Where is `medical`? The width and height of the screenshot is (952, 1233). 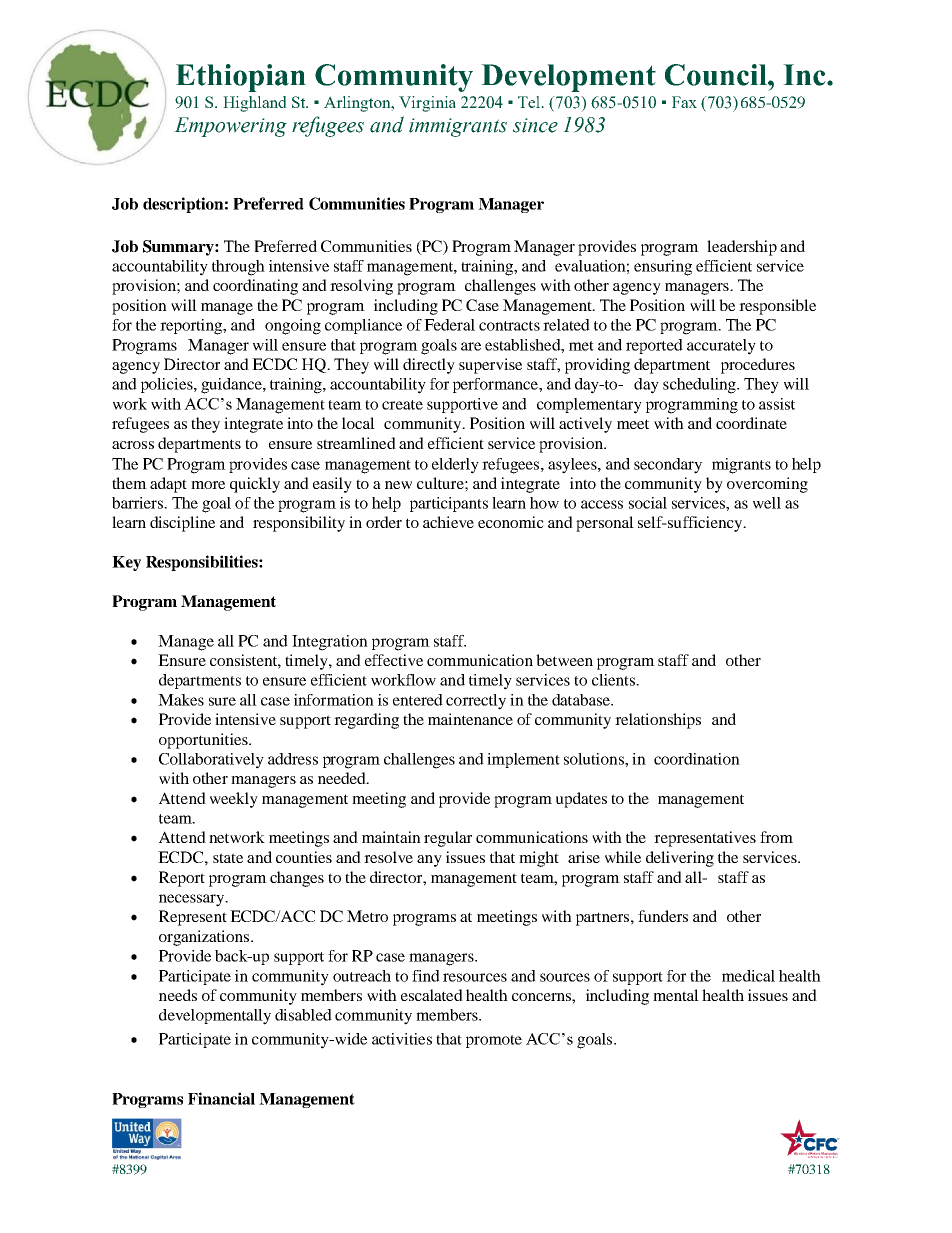 medical is located at coordinates (748, 976).
